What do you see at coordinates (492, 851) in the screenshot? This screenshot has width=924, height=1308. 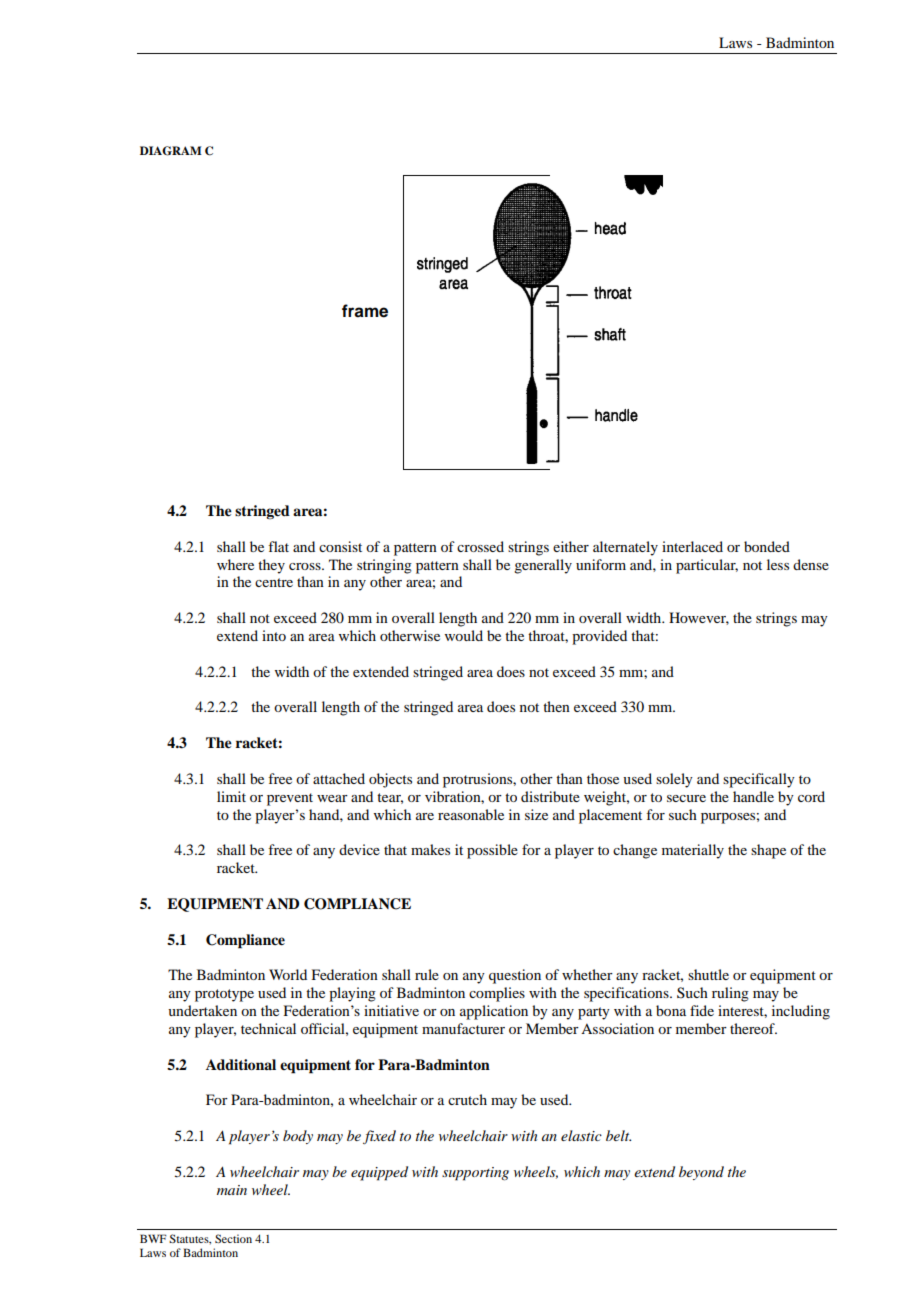 I see `possible` at bounding box center [492, 851].
